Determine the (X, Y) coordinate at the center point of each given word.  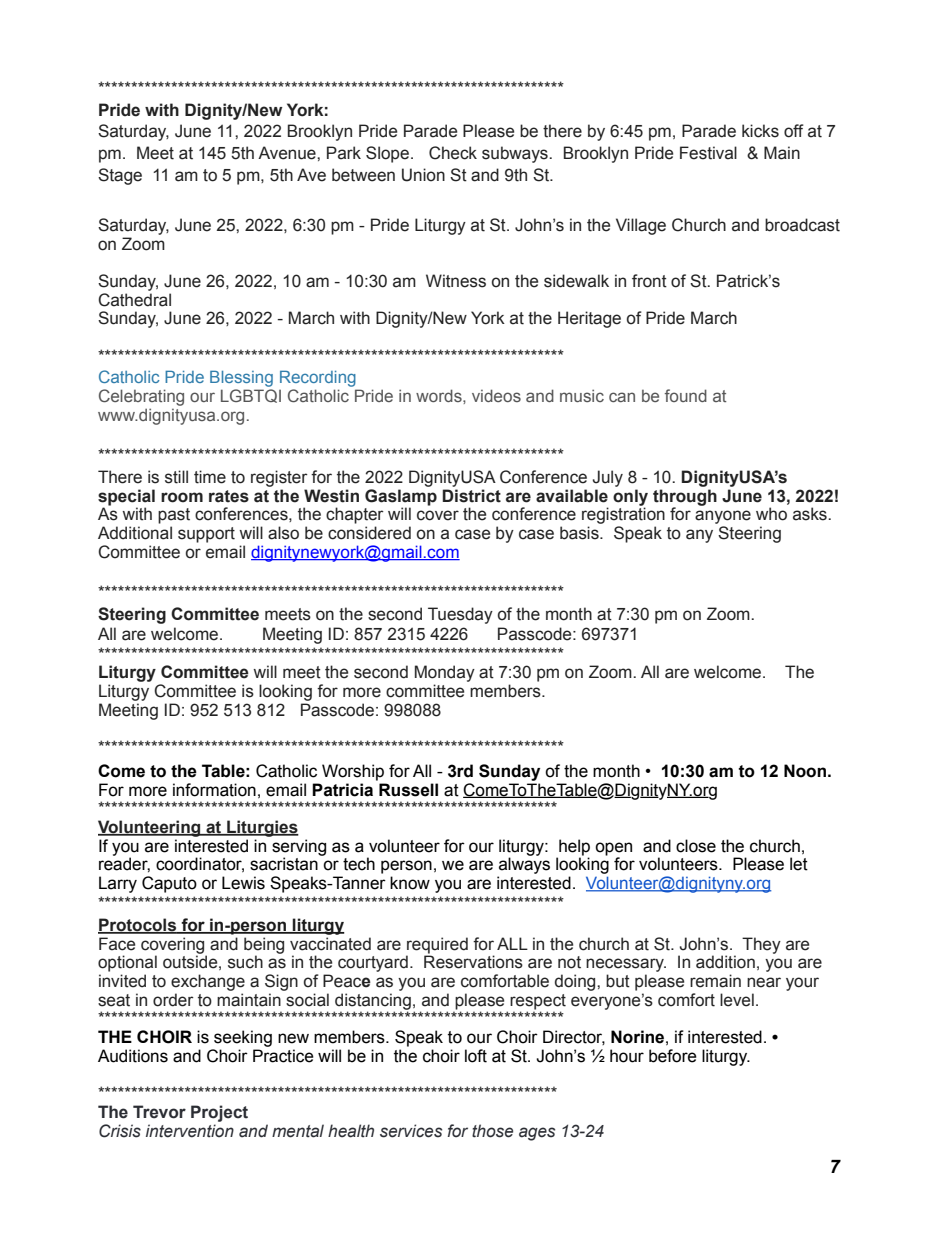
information (214, 790)
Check (453, 153)
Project (219, 1113)
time (210, 477)
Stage (120, 176)
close (696, 846)
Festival (708, 153)
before (673, 1056)
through (685, 498)
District (472, 496)
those (492, 1131)
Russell (408, 790)
